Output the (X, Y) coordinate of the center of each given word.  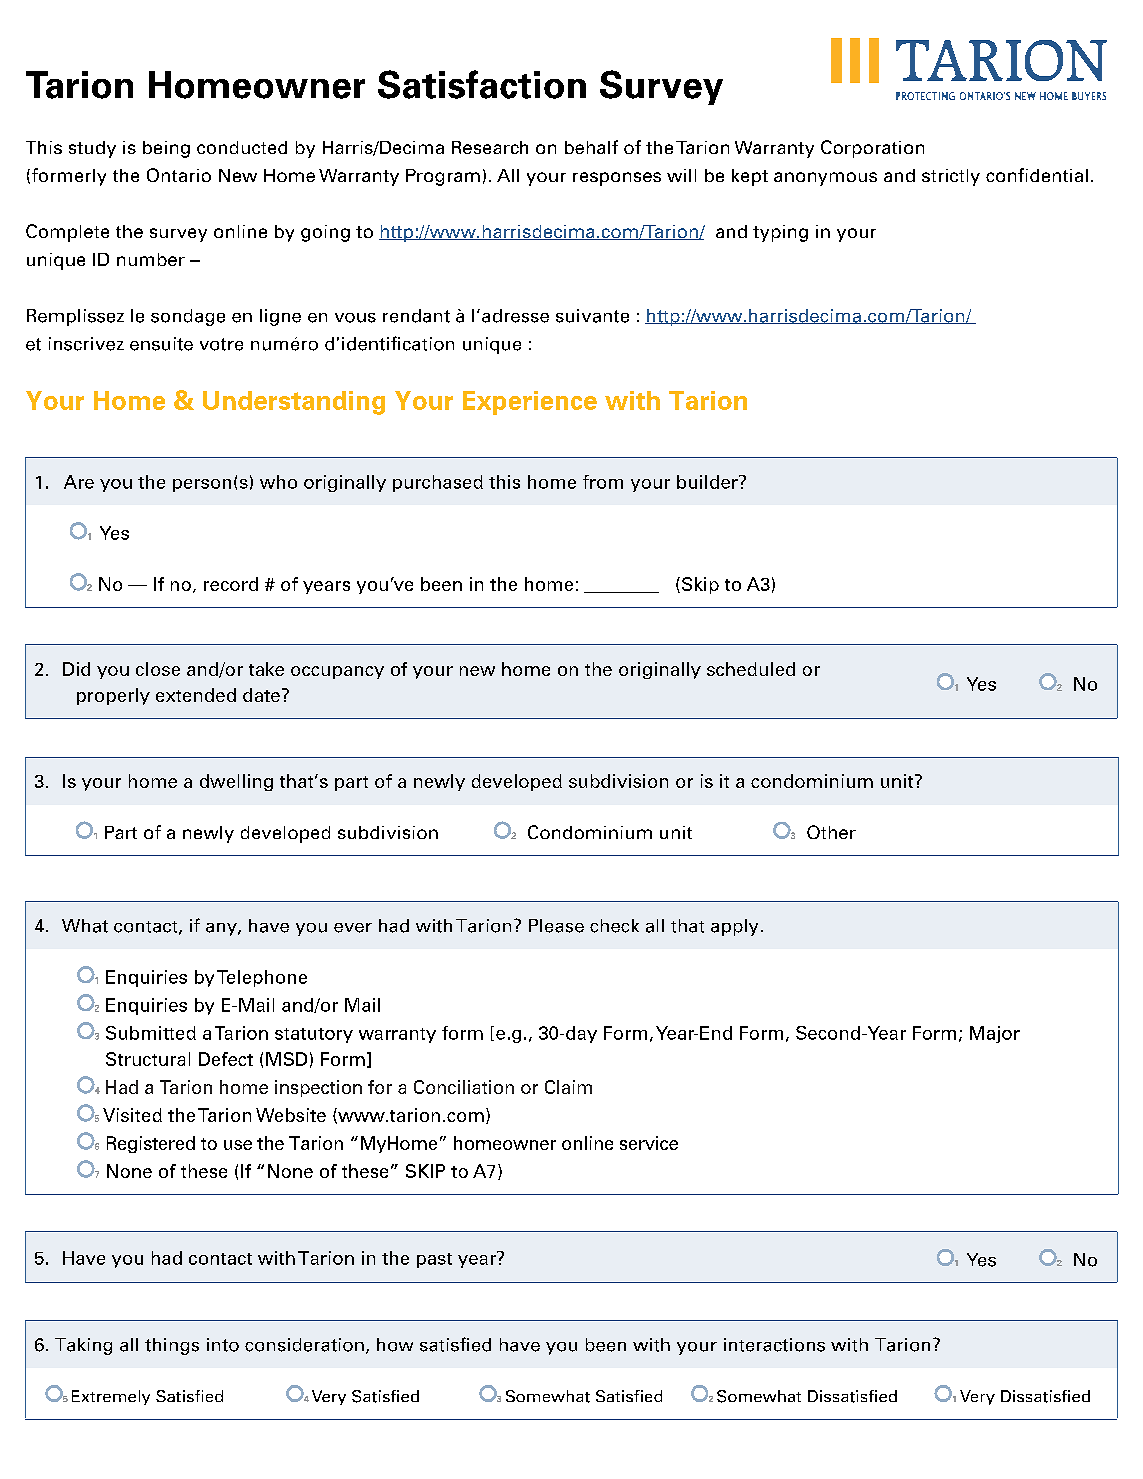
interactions (774, 1345)
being (166, 149)
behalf (591, 147)
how (395, 1345)
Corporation (872, 149)
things (172, 1346)
